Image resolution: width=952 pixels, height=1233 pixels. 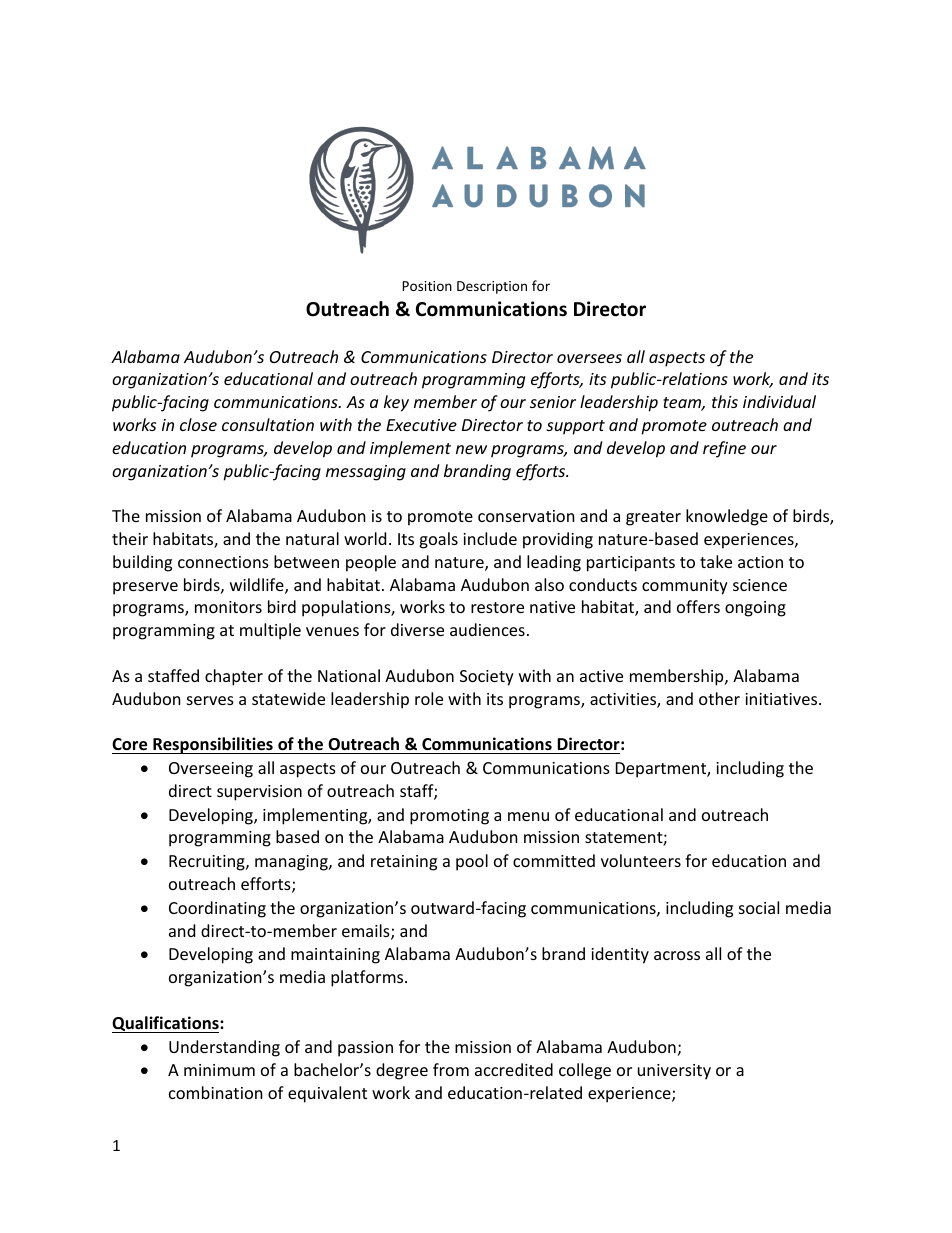 What do you see at coordinates (451, 1069) in the screenshot?
I see `from` at bounding box center [451, 1069].
